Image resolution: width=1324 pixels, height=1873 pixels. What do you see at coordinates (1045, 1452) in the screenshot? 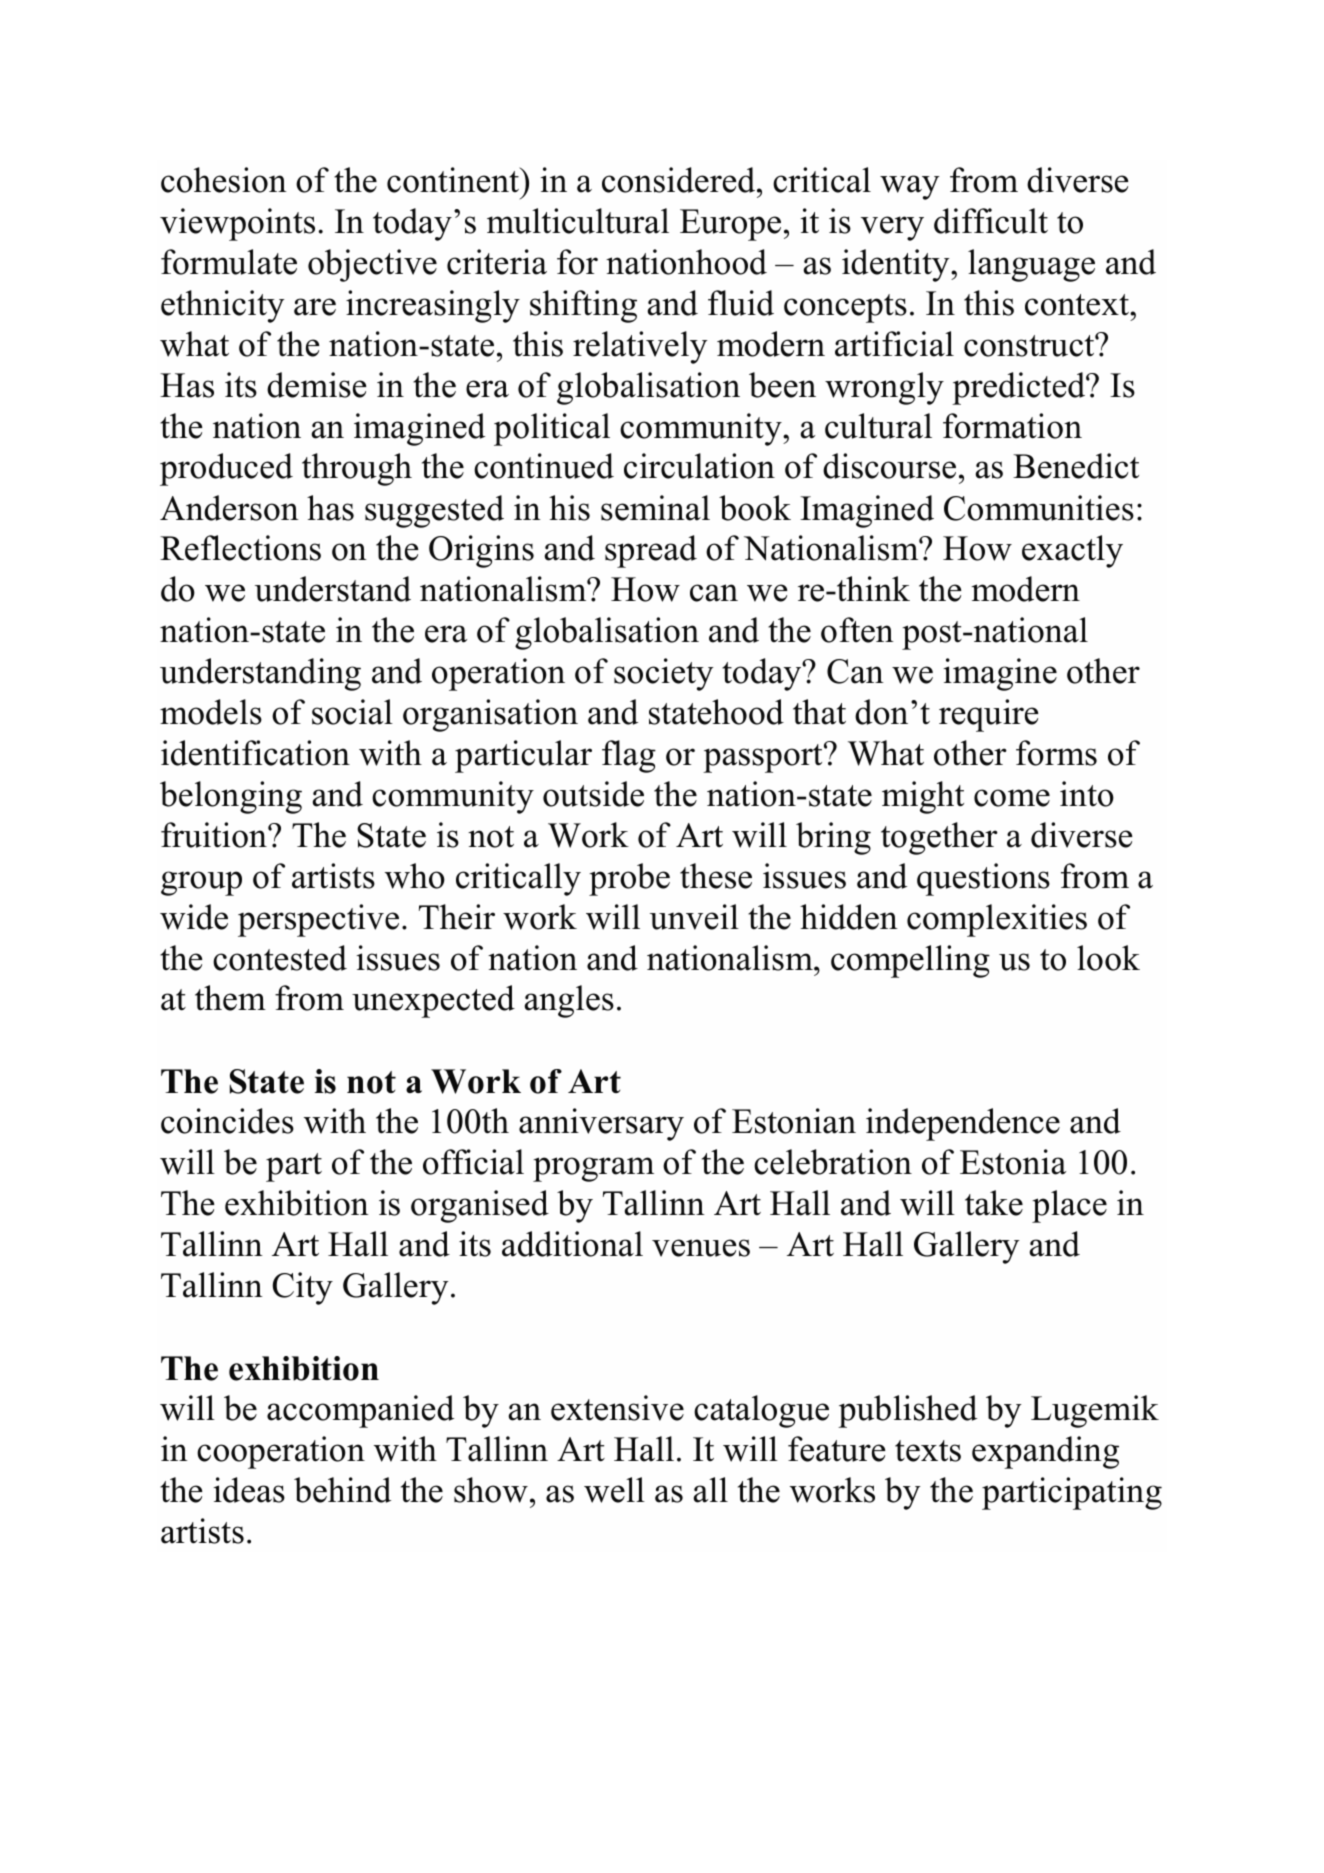
I see `expanding` at bounding box center [1045, 1452].
